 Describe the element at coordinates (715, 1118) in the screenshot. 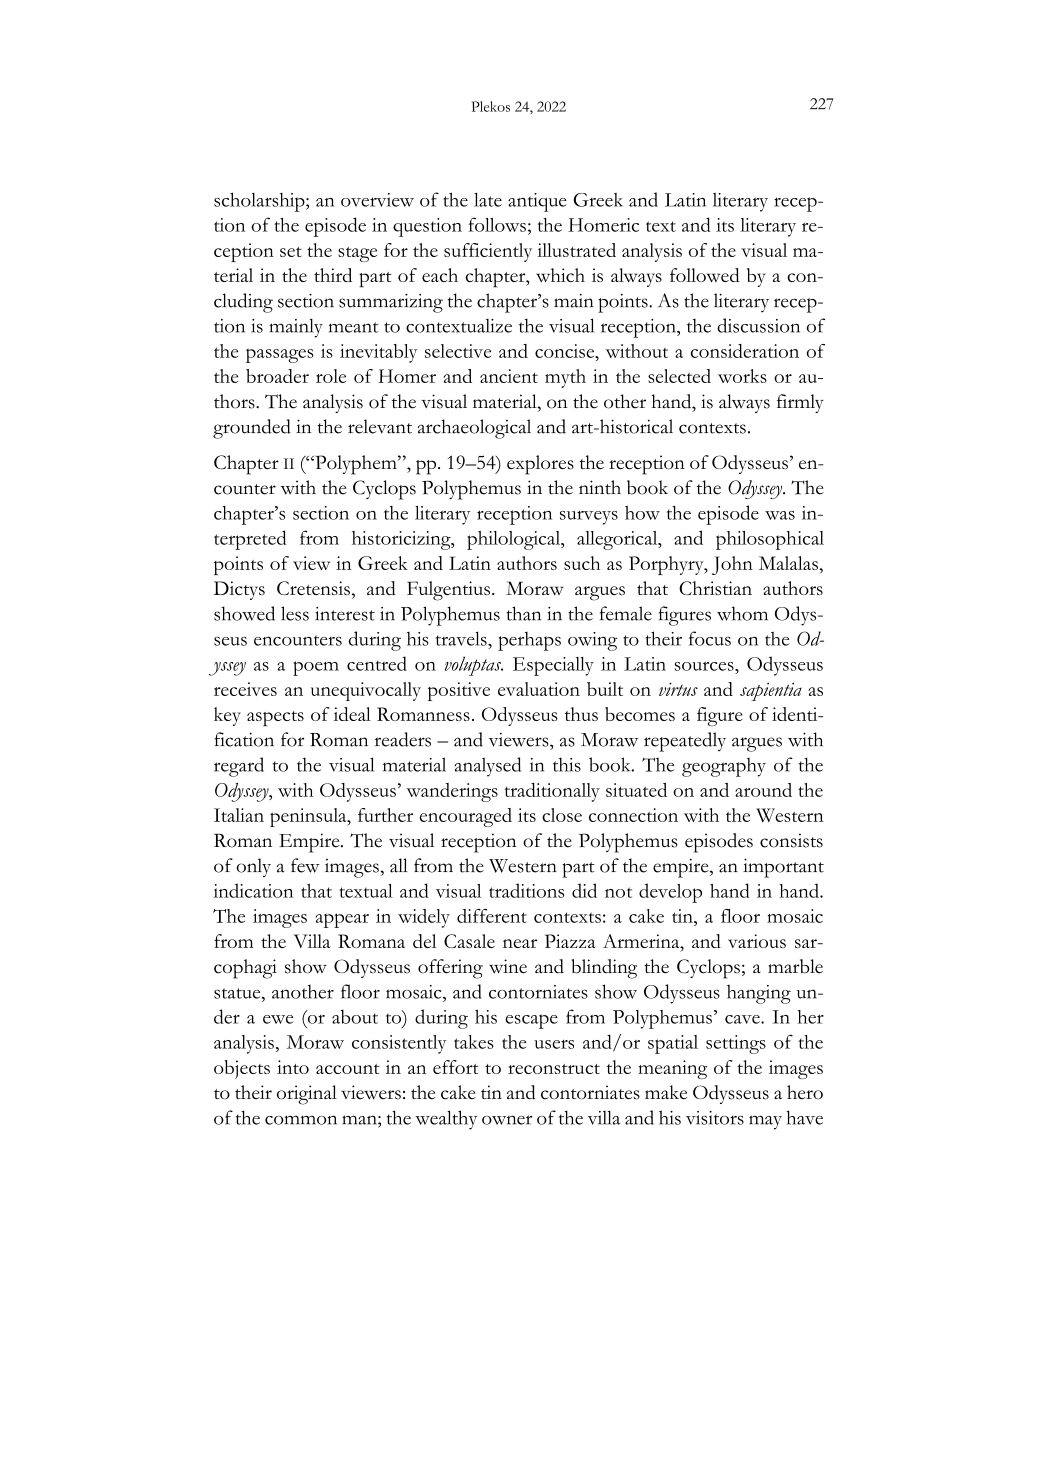

I see `visitors` at that location.
